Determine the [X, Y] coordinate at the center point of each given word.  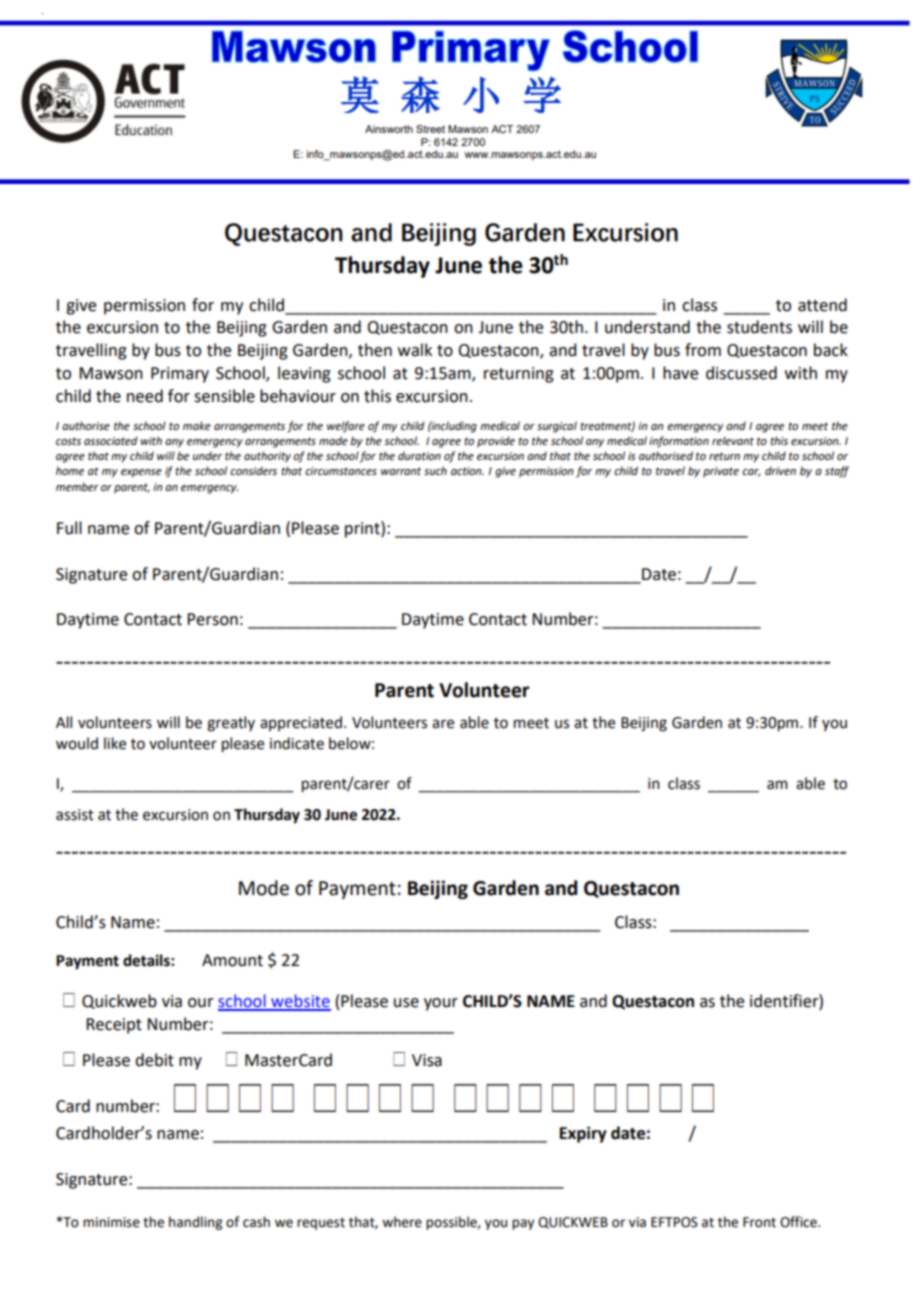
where [402, 1222]
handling [195, 1223]
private [721, 472]
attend [822, 305]
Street [430, 129]
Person [212, 619]
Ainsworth [389, 129]
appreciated [301, 723]
